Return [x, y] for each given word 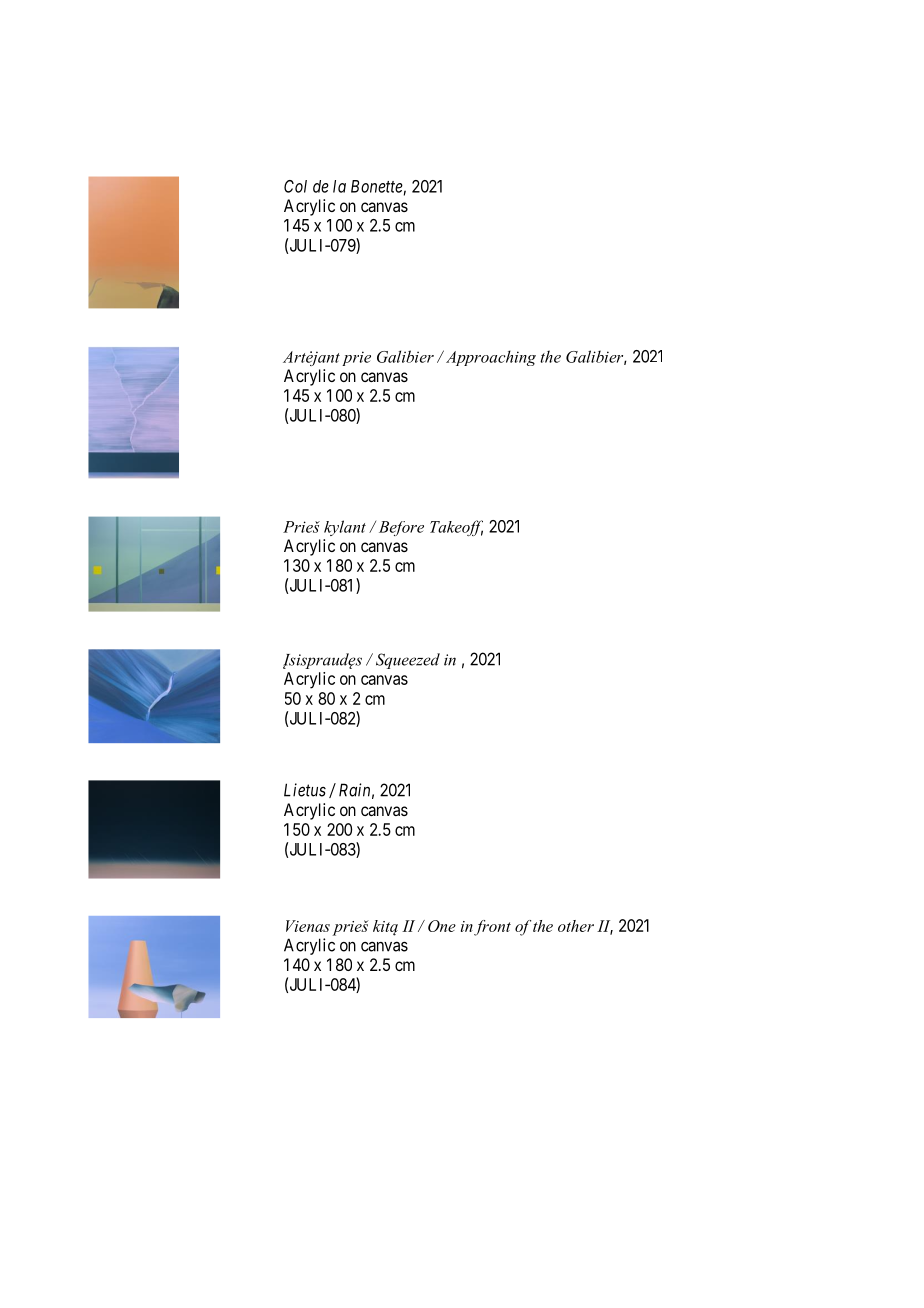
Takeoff [456, 528]
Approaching [489, 358]
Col [295, 186]
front [492, 928]
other [576, 926]
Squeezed [408, 661]
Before [401, 528]
